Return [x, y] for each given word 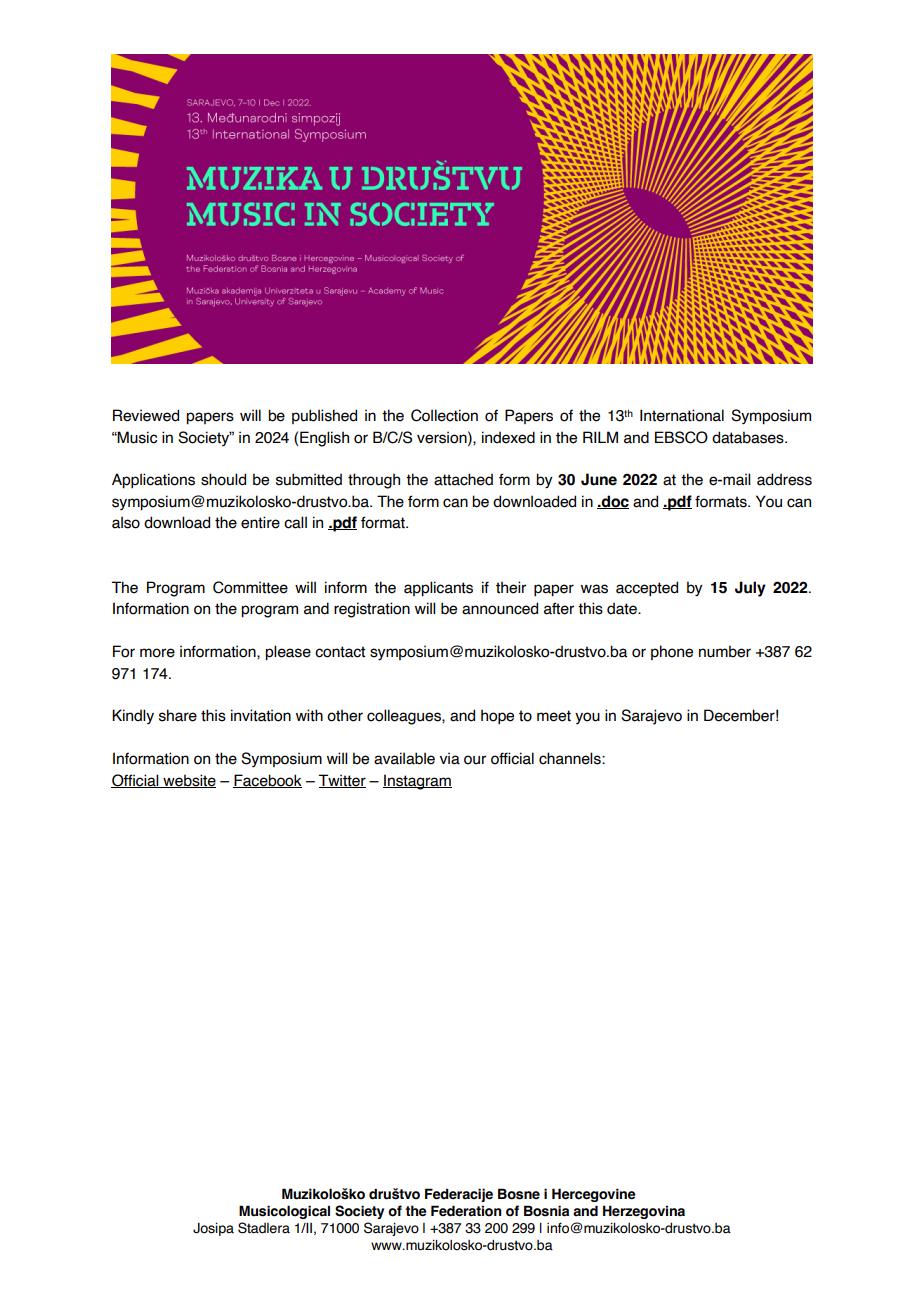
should [223, 479]
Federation [466, 1211]
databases [749, 437]
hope [497, 716]
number [725, 651]
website [188, 781]
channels [571, 758]
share [178, 715]
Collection [444, 415]
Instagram [417, 782]
